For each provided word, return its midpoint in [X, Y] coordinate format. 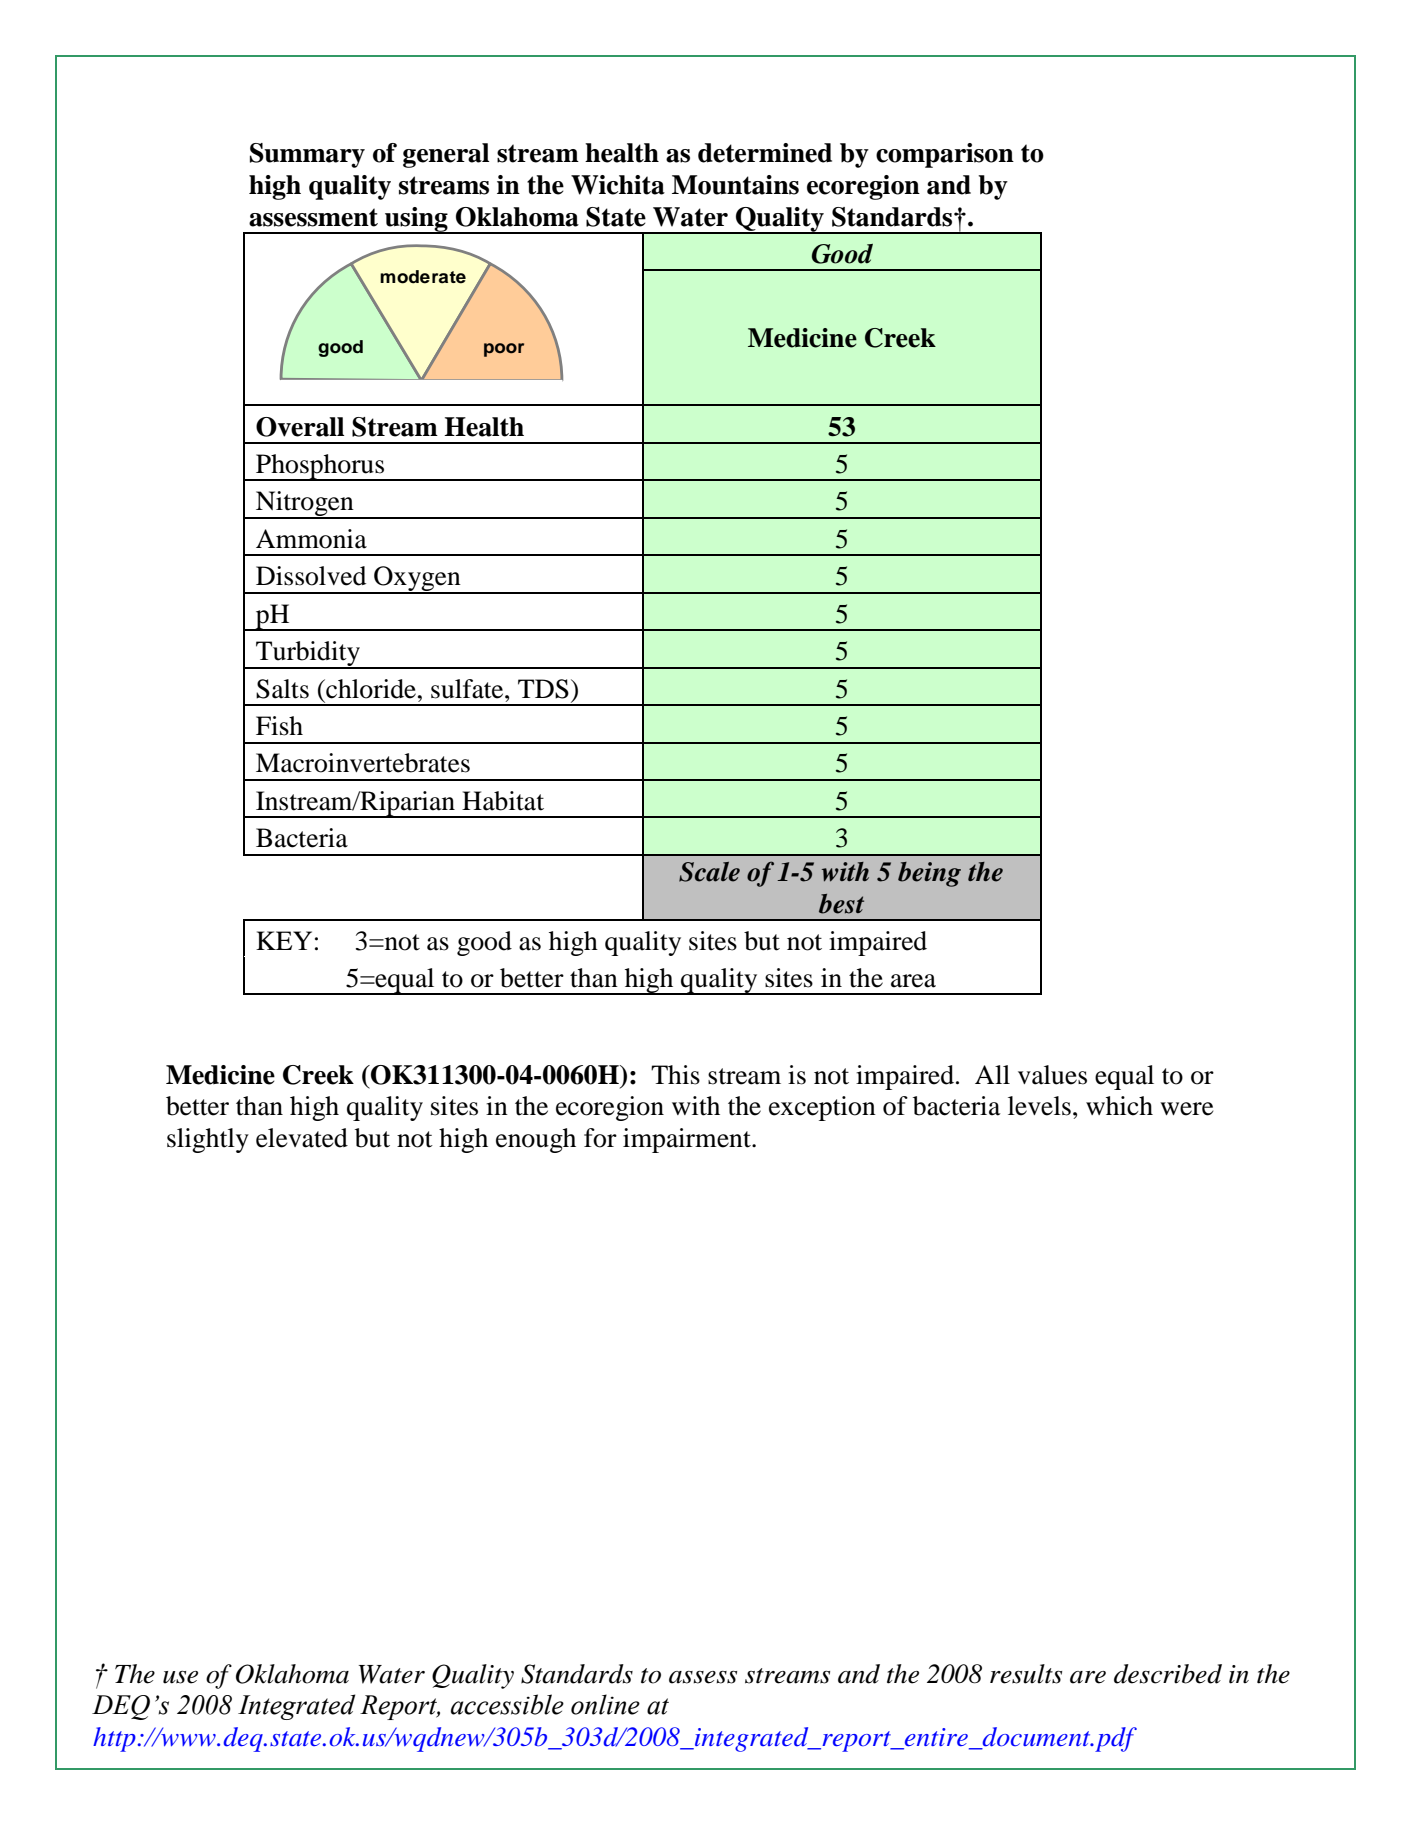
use [180, 1677]
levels [1039, 1106]
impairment [688, 1140]
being [929, 874]
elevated [302, 1138]
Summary [307, 155]
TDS [543, 689]
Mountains [735, 185]
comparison [945, 155]
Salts [282, 689]
